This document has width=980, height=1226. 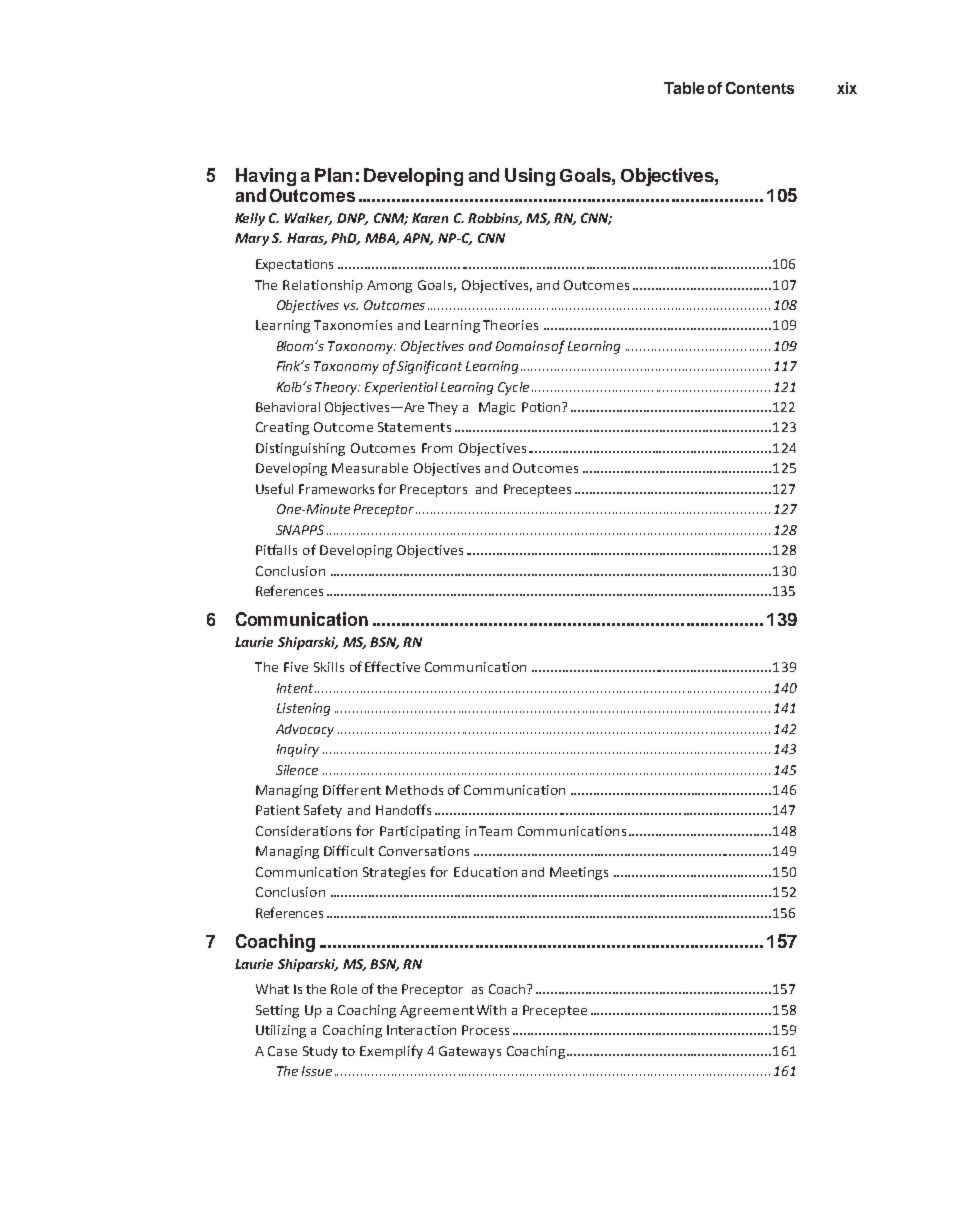 I want to click on Plan, so click(x=333, y=175).
